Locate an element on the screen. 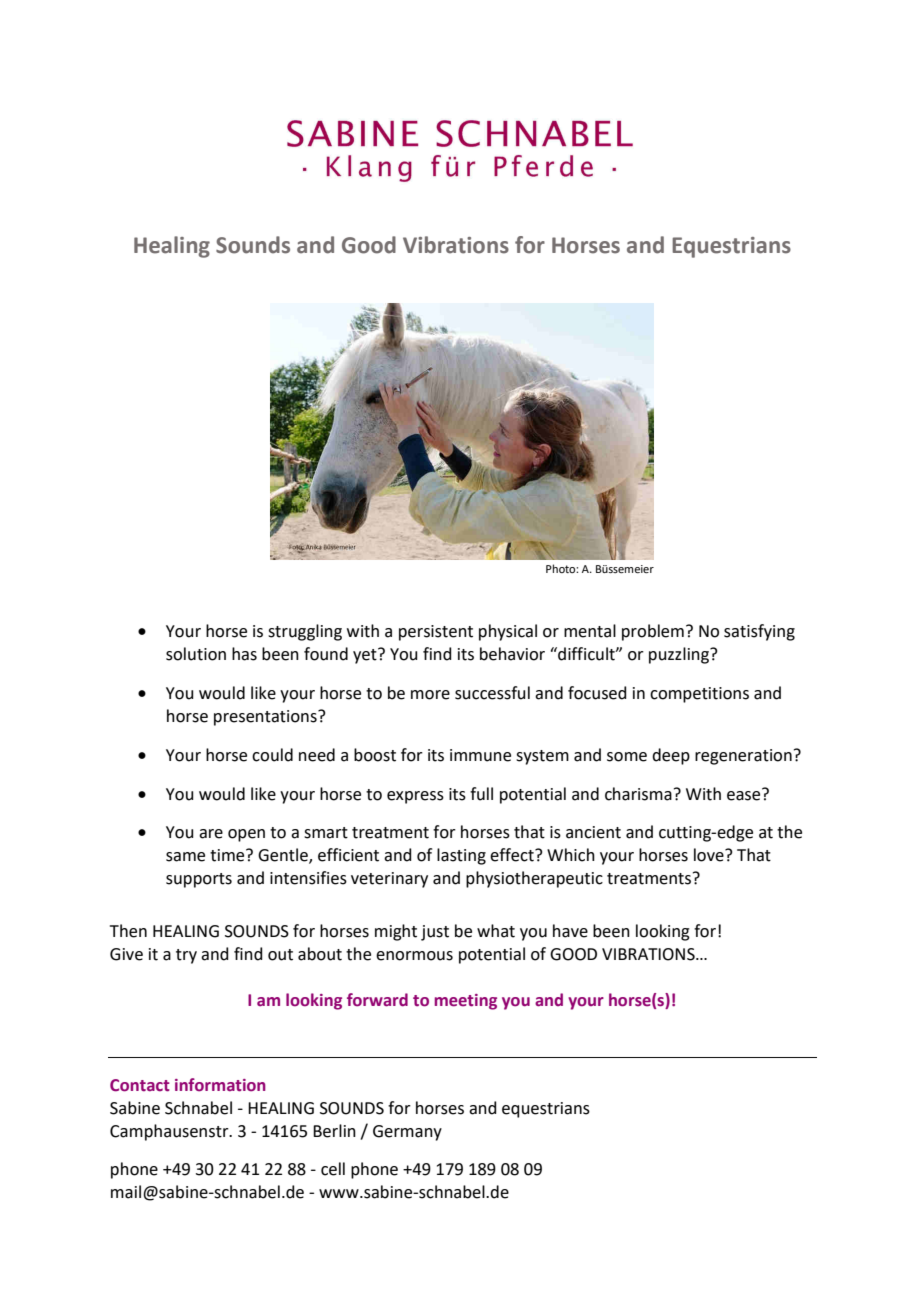  try is located at coordinates (186, 956).
